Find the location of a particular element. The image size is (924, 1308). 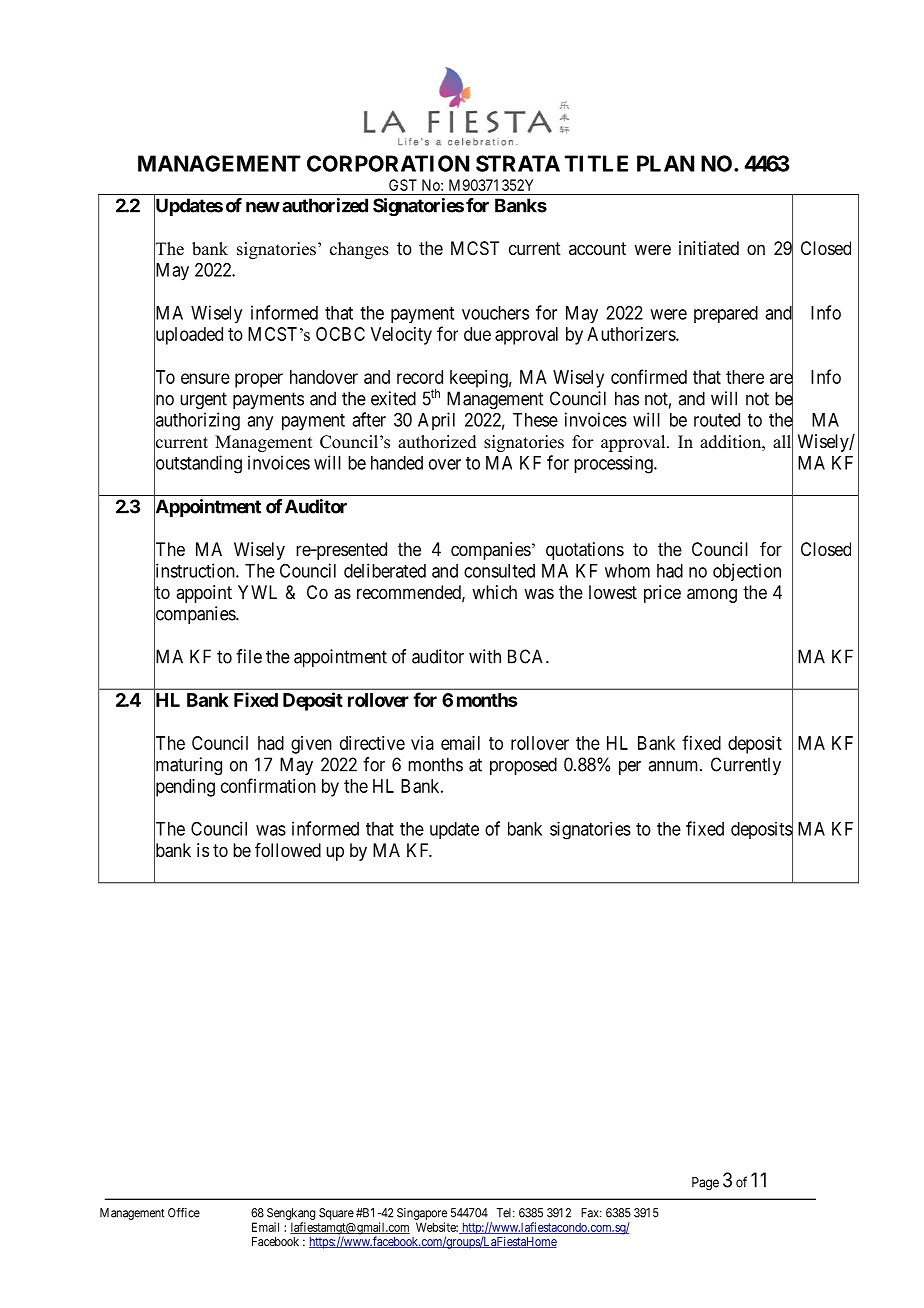

instruction is located at coordinates (195, 571).
